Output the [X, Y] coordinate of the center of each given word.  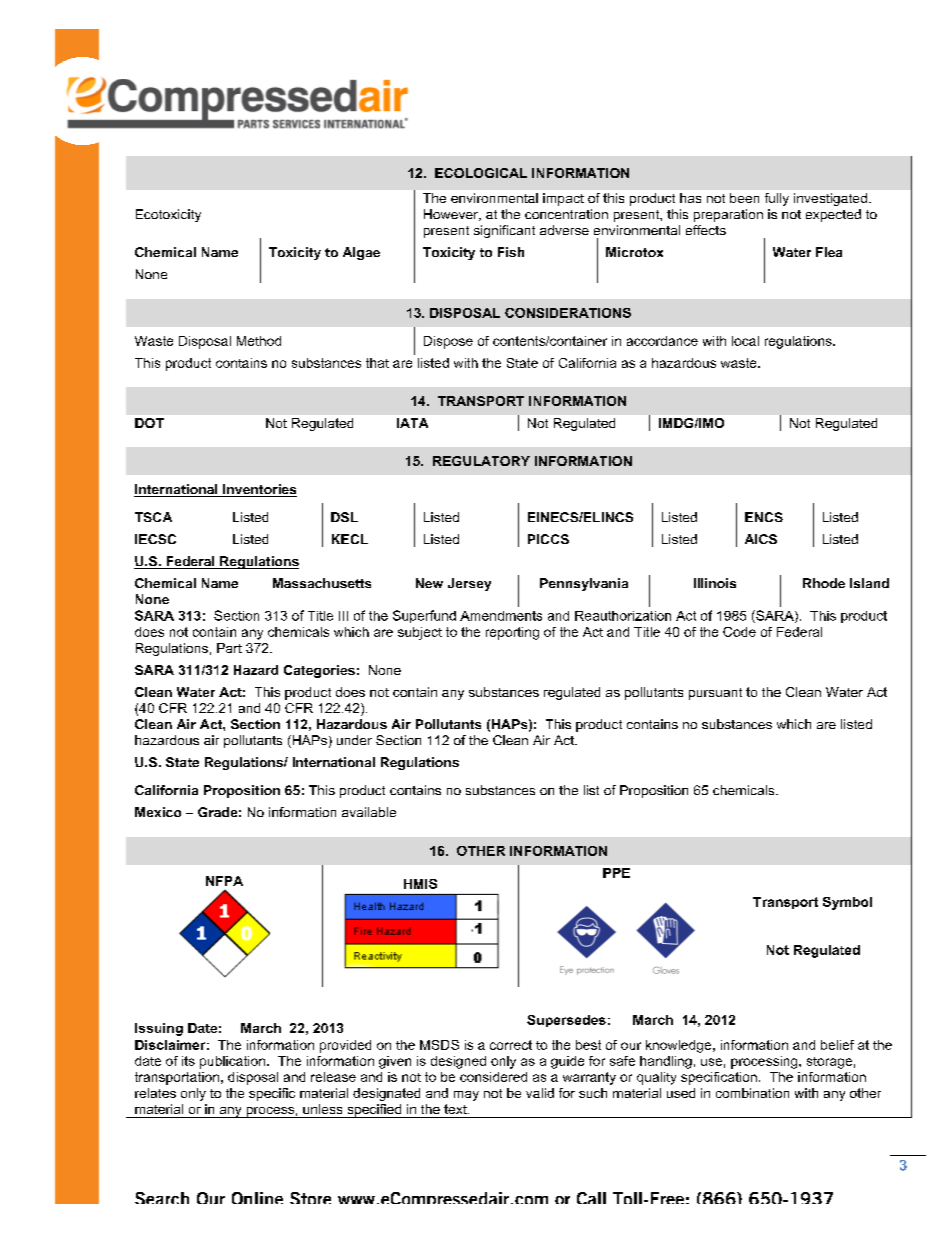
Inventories [259, 490]
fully [777, 199]
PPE [616, 873]
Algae [361, 253]
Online [257, 1198]
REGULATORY [481, 461]
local [745, 341]
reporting [512, 633]
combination [752, 1093]
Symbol [847, 903]
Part [229, 648]
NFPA [224, 881]
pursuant [715, 694]
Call [591, 1198]
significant [504, 231]
